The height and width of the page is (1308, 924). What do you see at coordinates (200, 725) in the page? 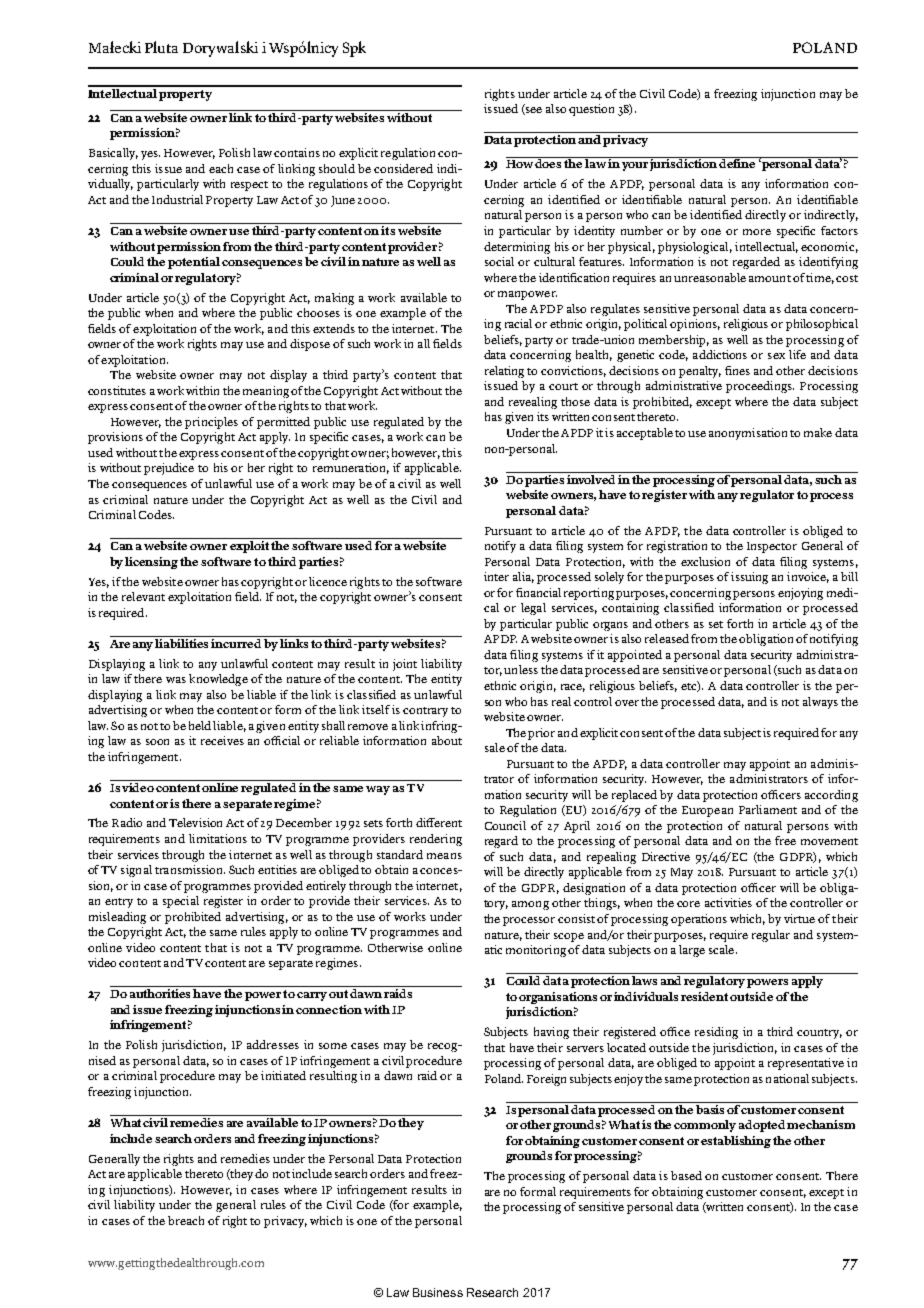
I see `held` at bounding box center [200, 725].
